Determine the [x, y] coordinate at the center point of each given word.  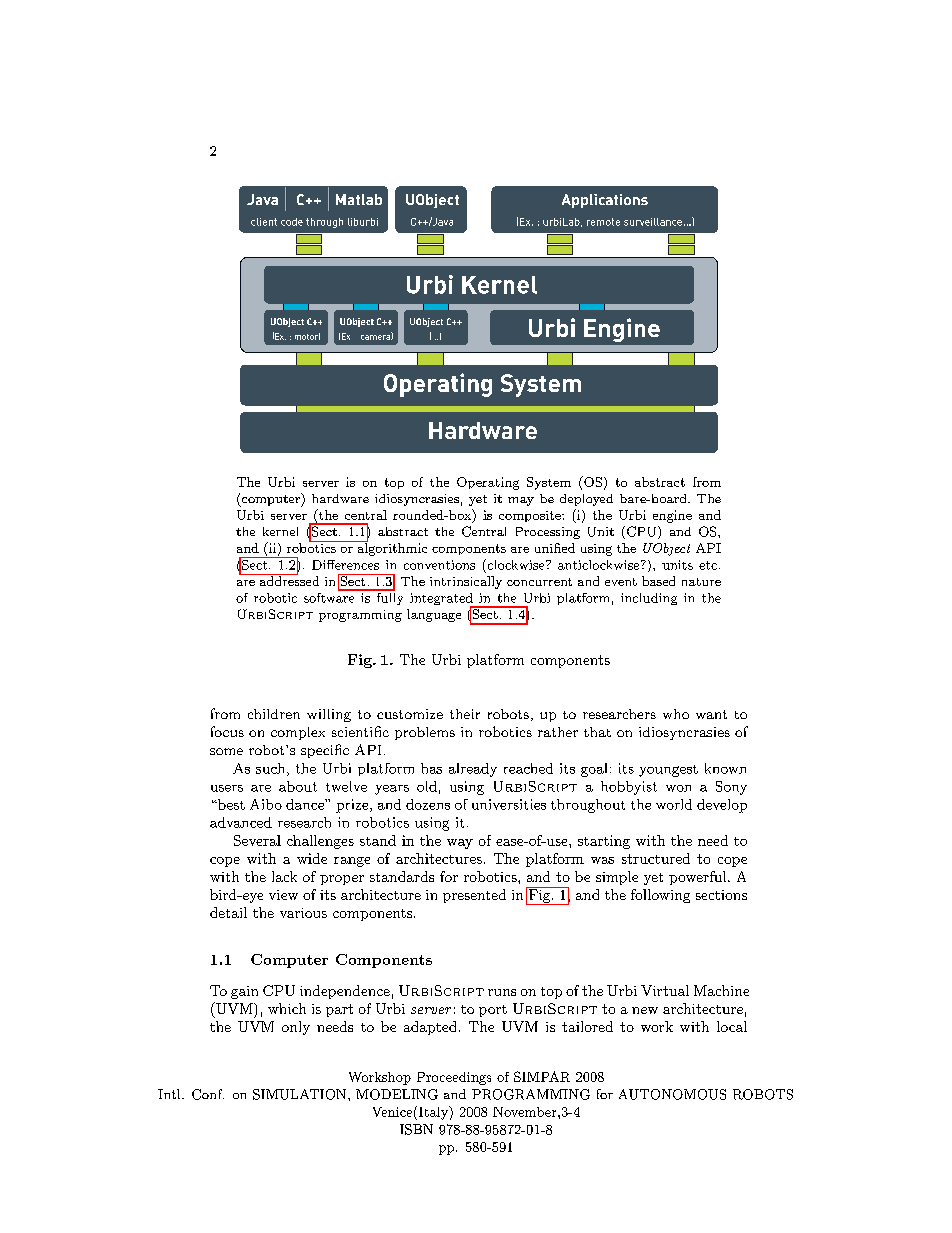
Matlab [359, 199]
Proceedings [454, 1078]
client [264, 222]
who [676, 714]
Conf [208, 1094]
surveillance [653, 222]
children [274, 714]
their [465, 714]
